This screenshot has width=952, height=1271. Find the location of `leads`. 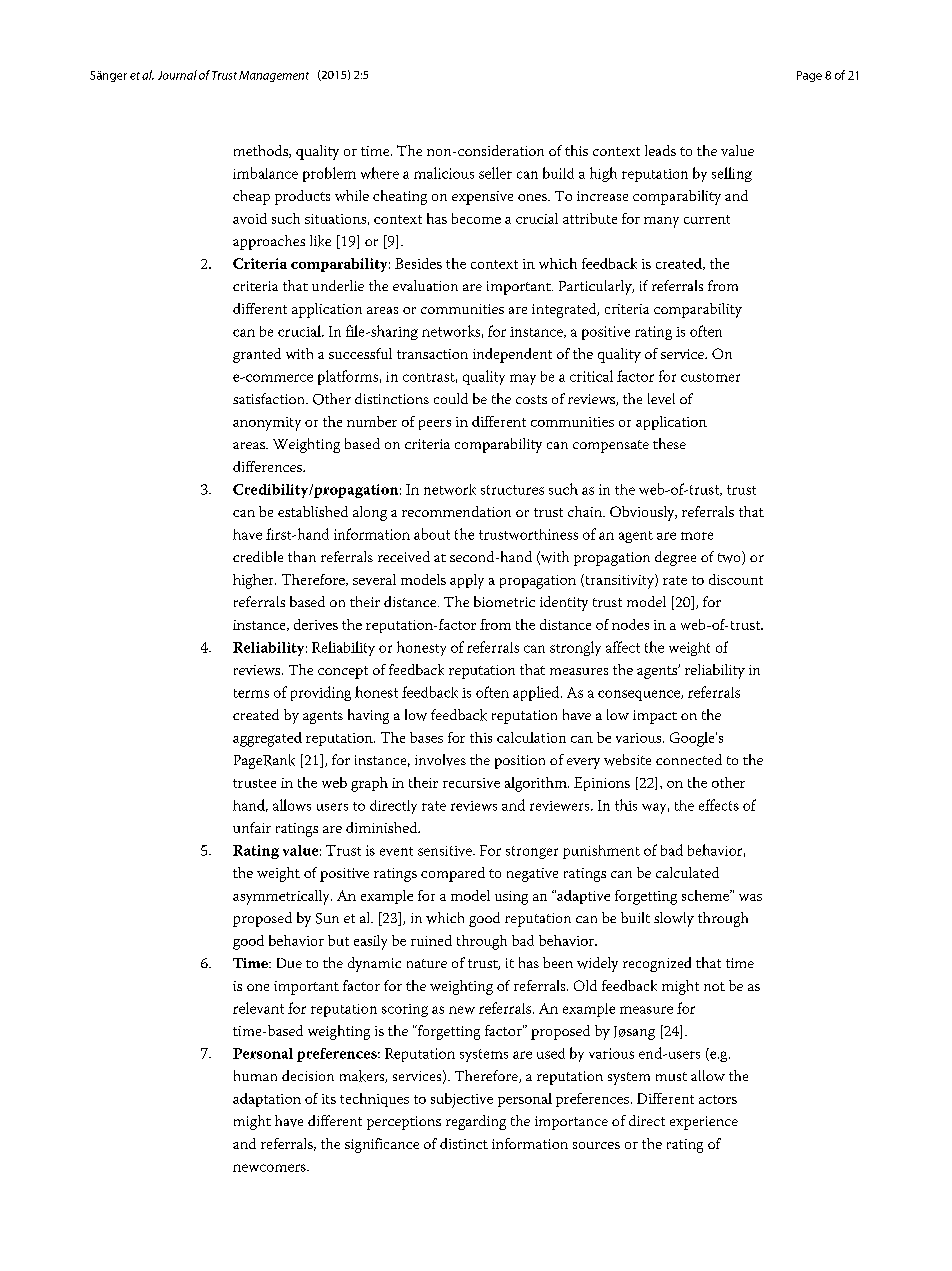

leads is located at coordinates (660, 150).
